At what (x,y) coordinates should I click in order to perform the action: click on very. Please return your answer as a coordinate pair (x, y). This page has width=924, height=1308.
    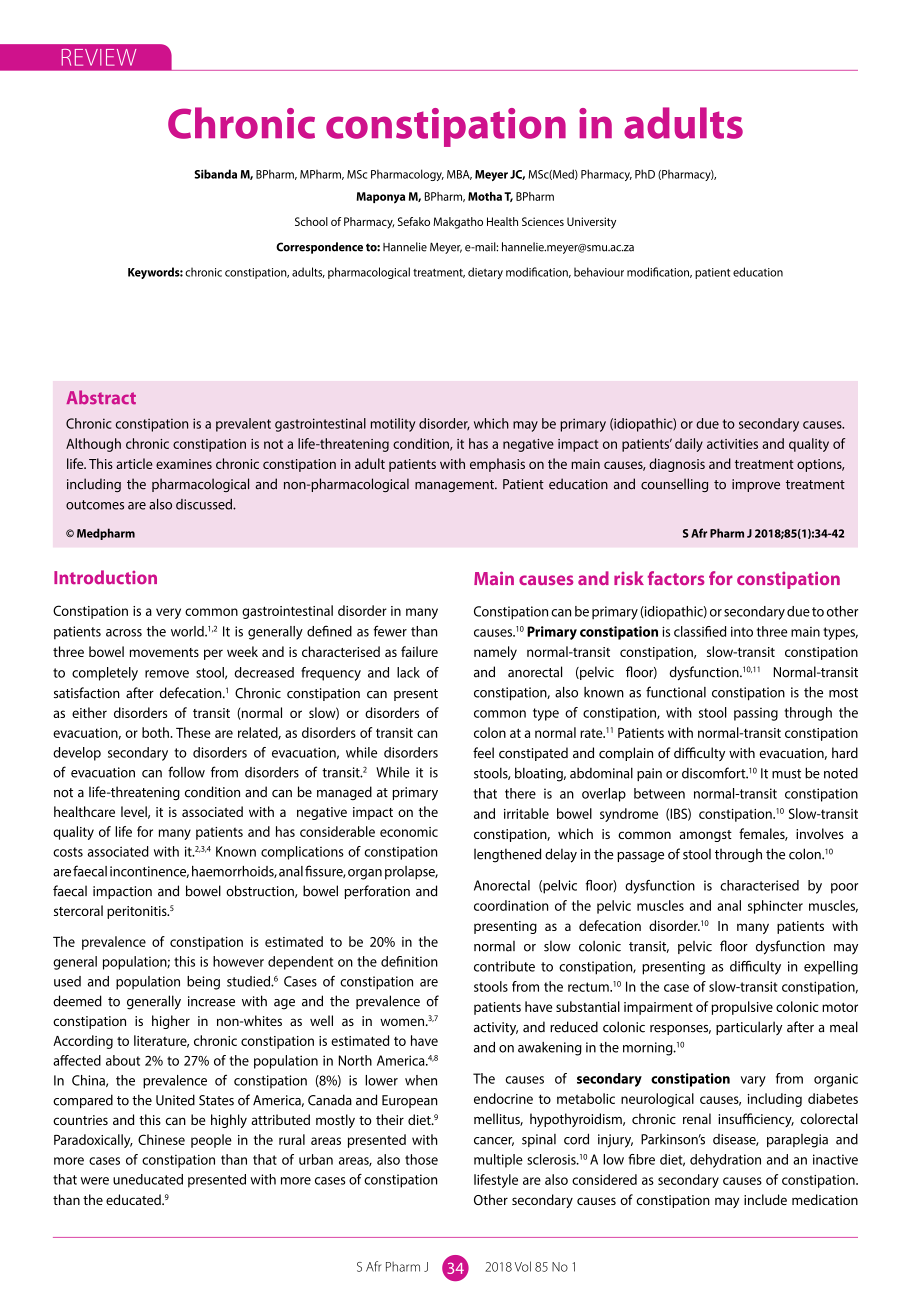
    Looking at the image, I should click on (168, 613).
